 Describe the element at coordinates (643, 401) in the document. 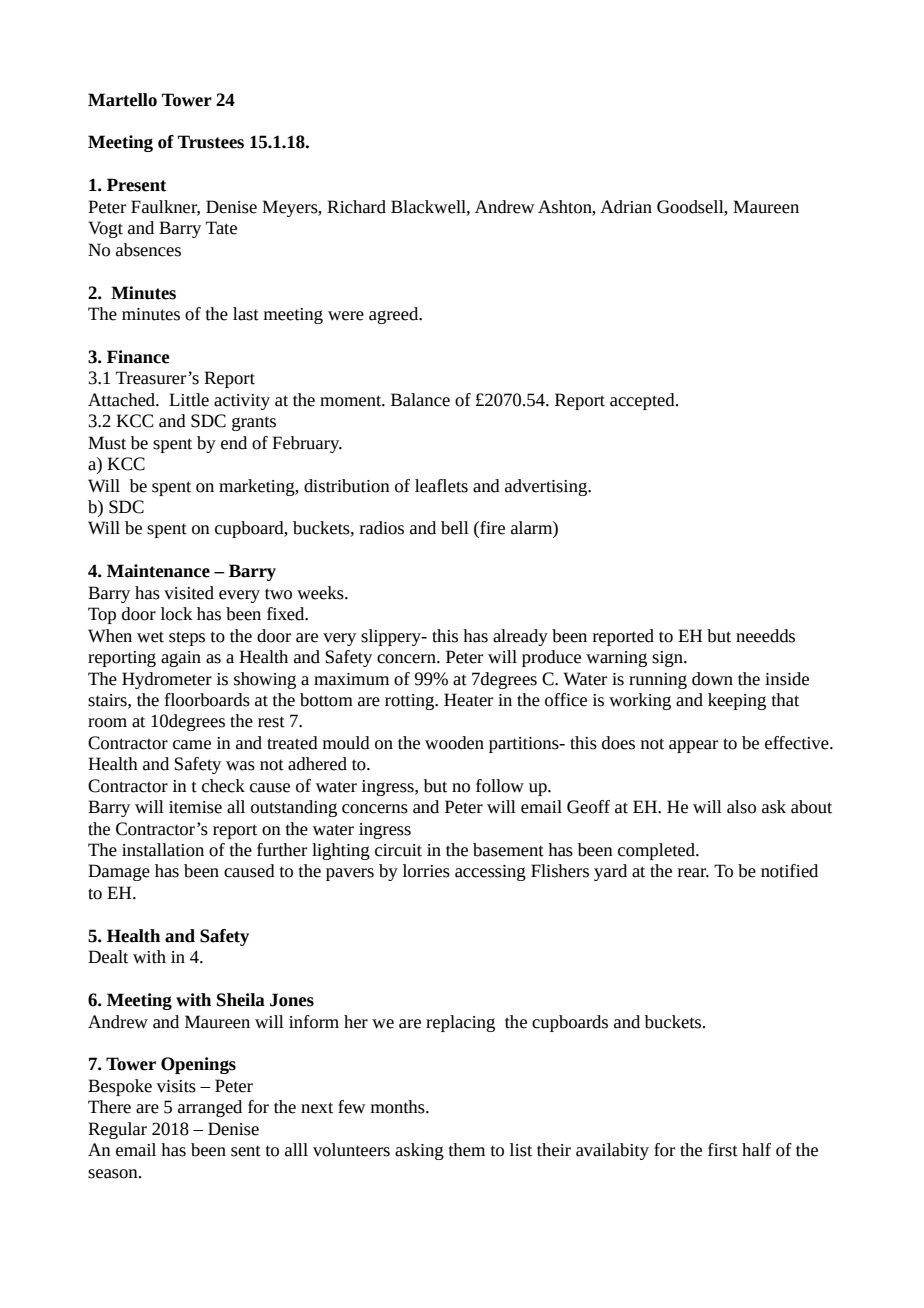

I see `accepted` at that location.
